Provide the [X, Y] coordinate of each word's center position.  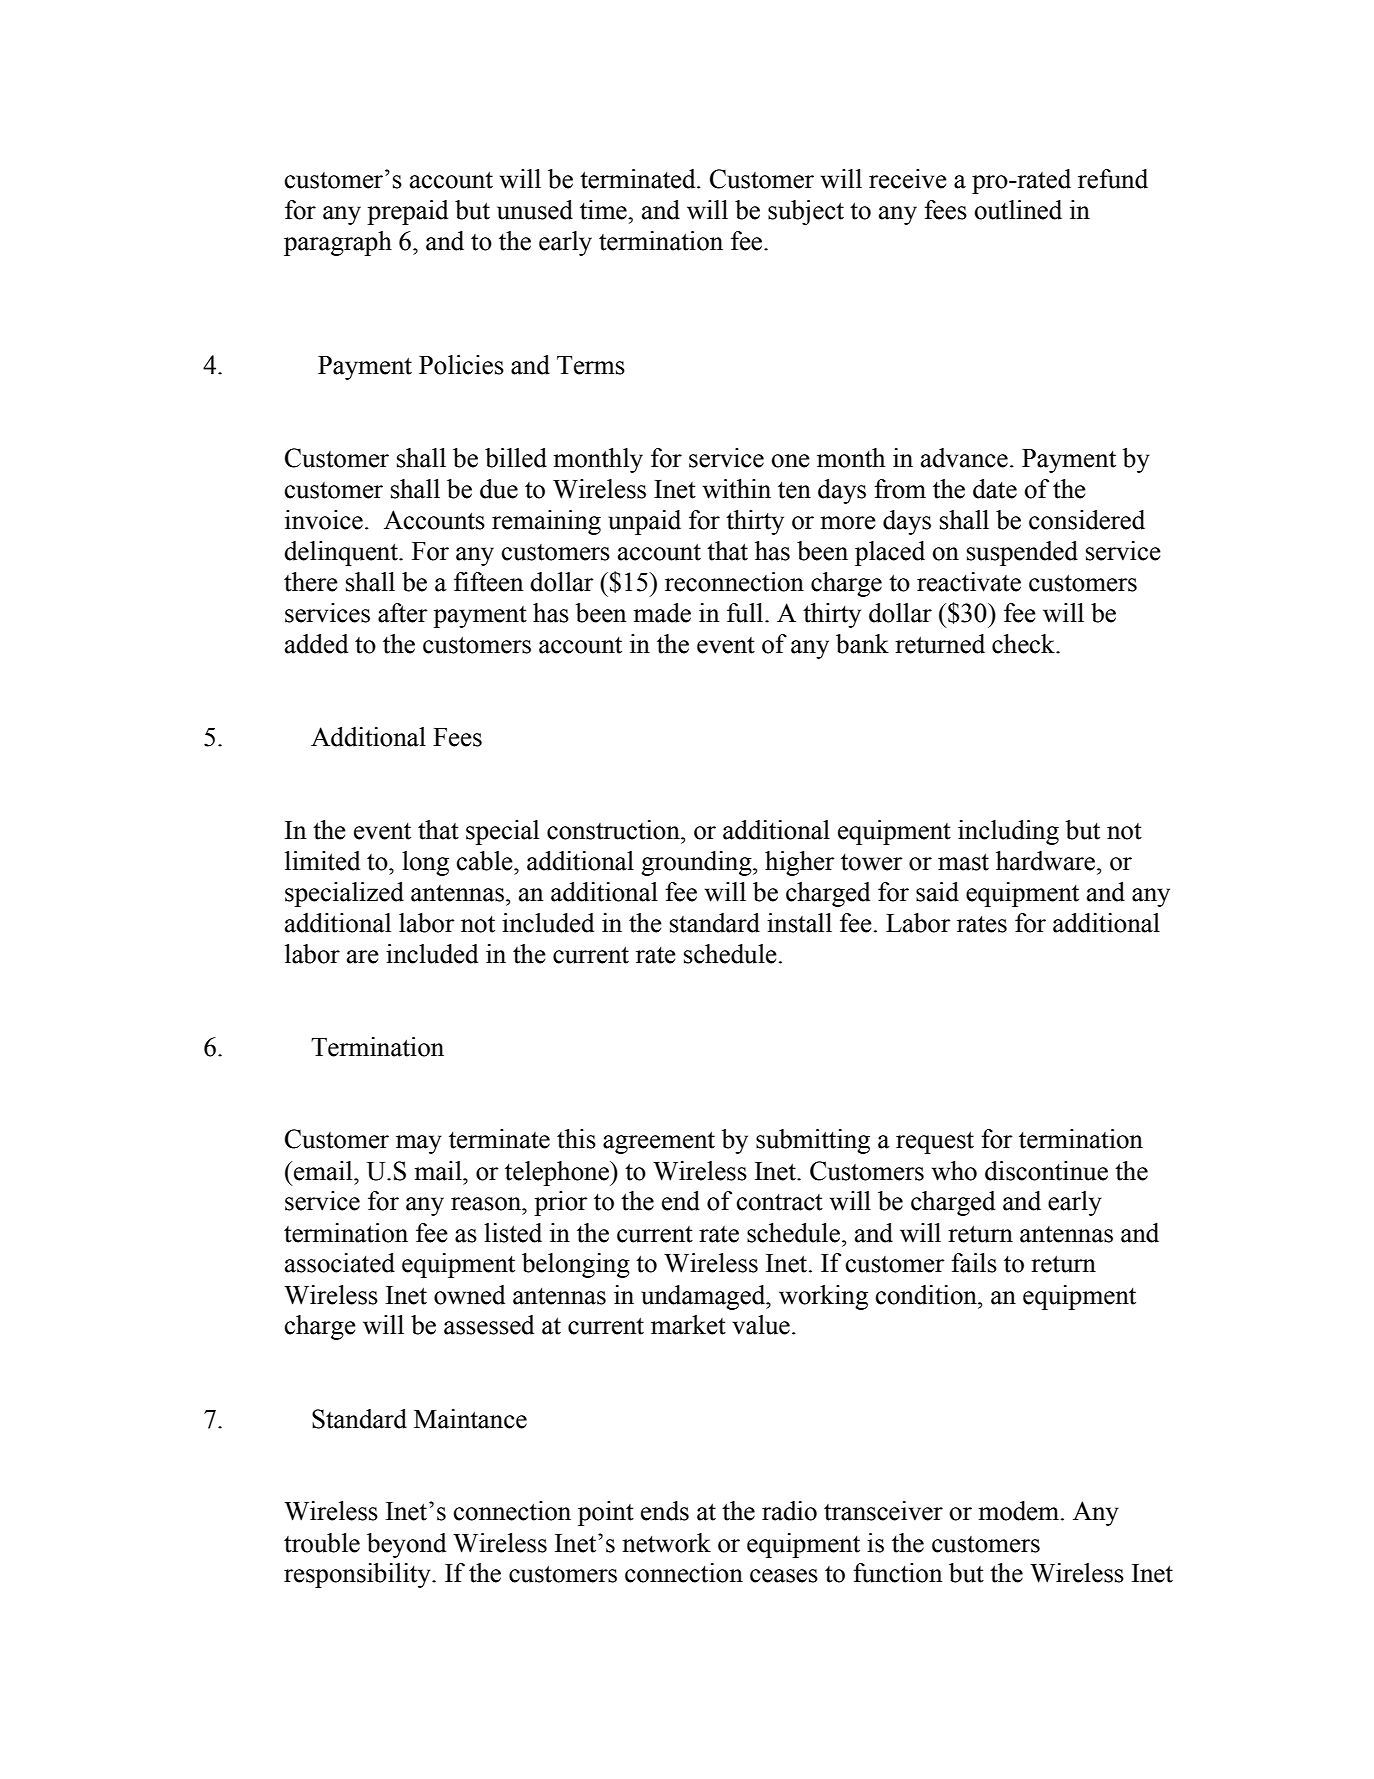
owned [469, 1295]
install [799, 923]
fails [974, 1263]
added [316, 644]
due [499, 489]
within [737, 489]
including [1008, 832]
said [937, 892]
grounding [697, 863]
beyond [406, 1545]
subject [806, 212]
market [688, 1325]
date [995, 489]
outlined [1018, 210]
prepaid [407, 212]
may [419, 1144]
